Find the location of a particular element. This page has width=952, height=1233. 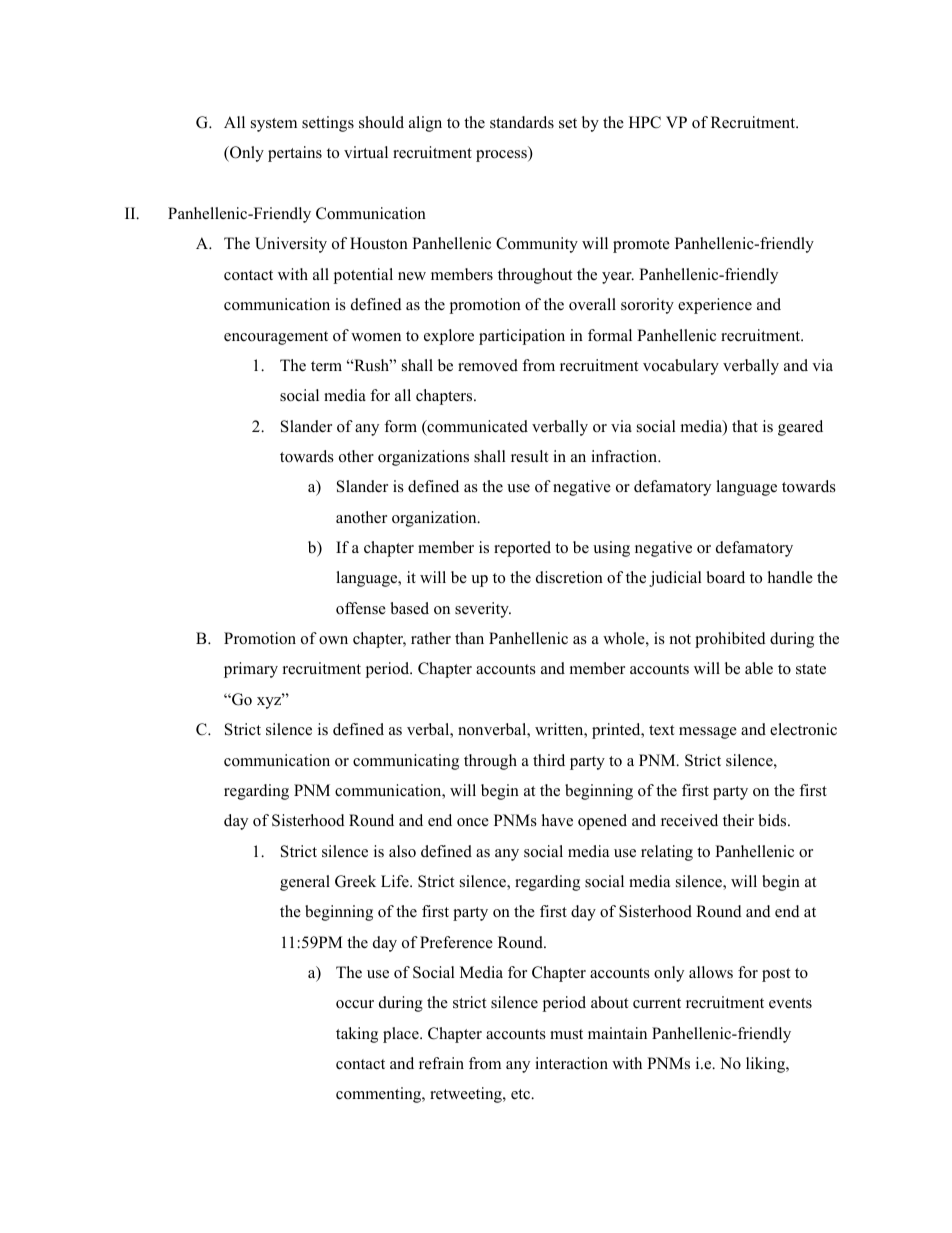

etc is located at coordinates (522, 1094).
